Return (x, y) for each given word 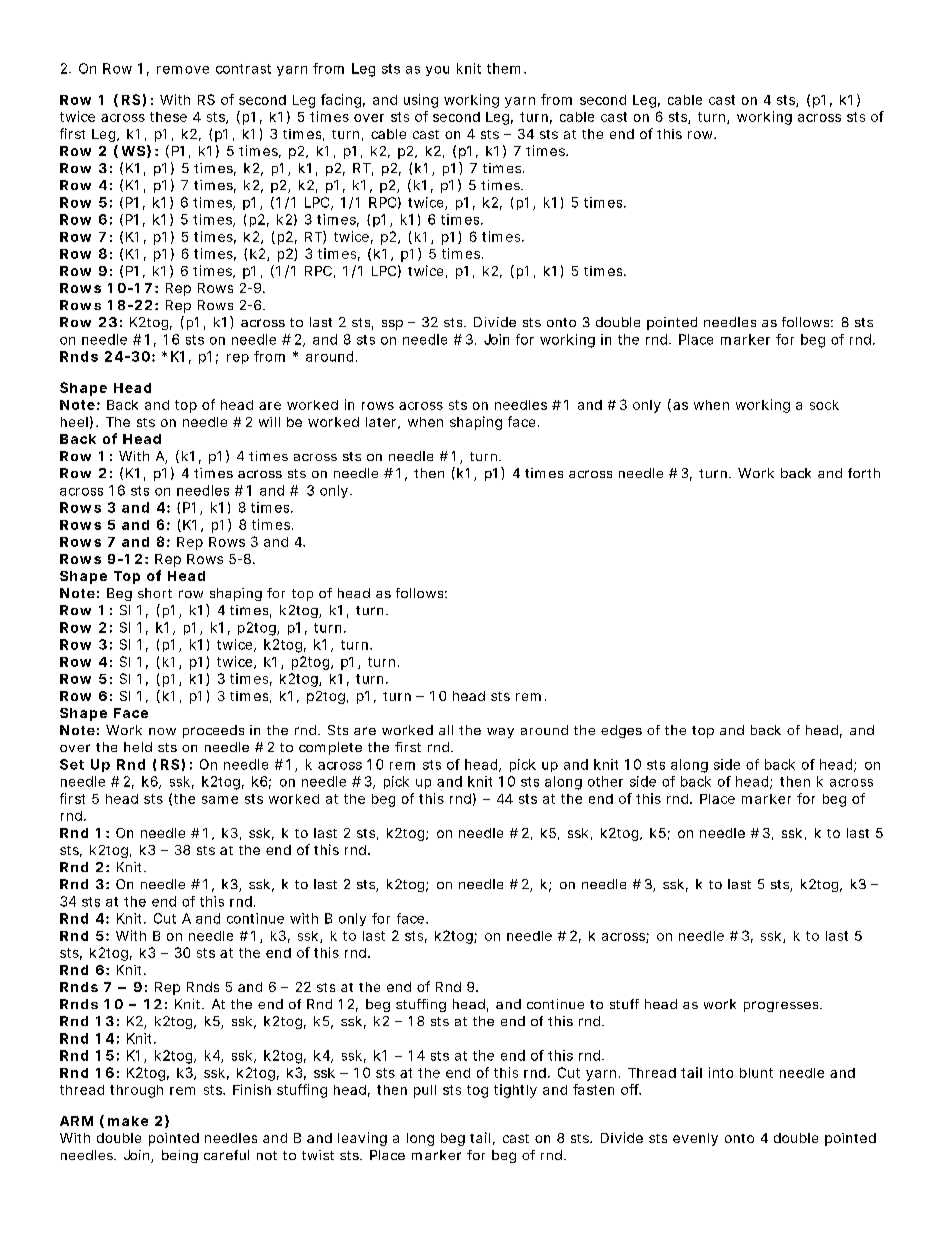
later (383, 423)
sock (824, 405)
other (605, 781)
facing (343, 101)
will (269, 422)
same (220, 800)
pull (425, 1091)
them (506, 68)
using (421, 101)
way (500, 733)
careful (226, 1155)
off (631, 1089)
